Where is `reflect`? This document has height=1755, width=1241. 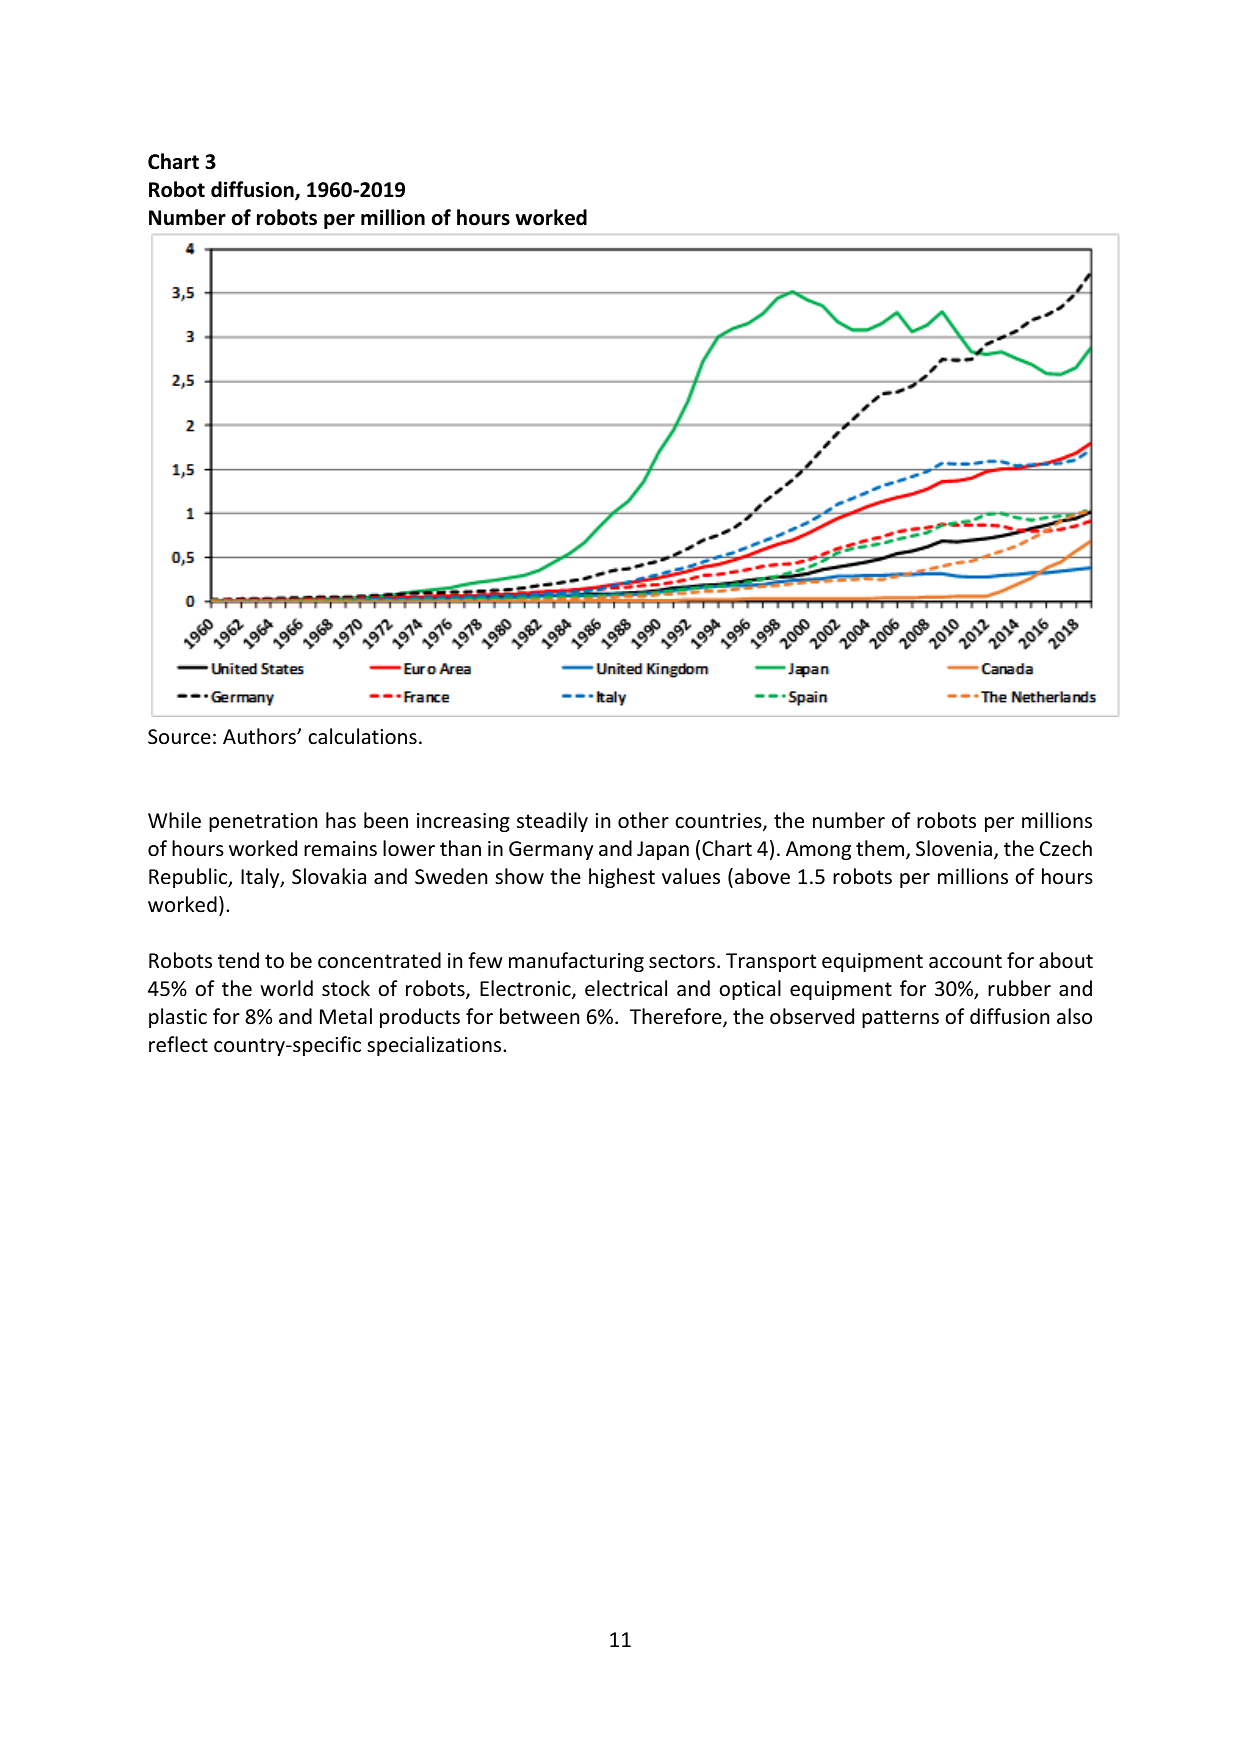 reflect is located at coordinates (178, 1044).
